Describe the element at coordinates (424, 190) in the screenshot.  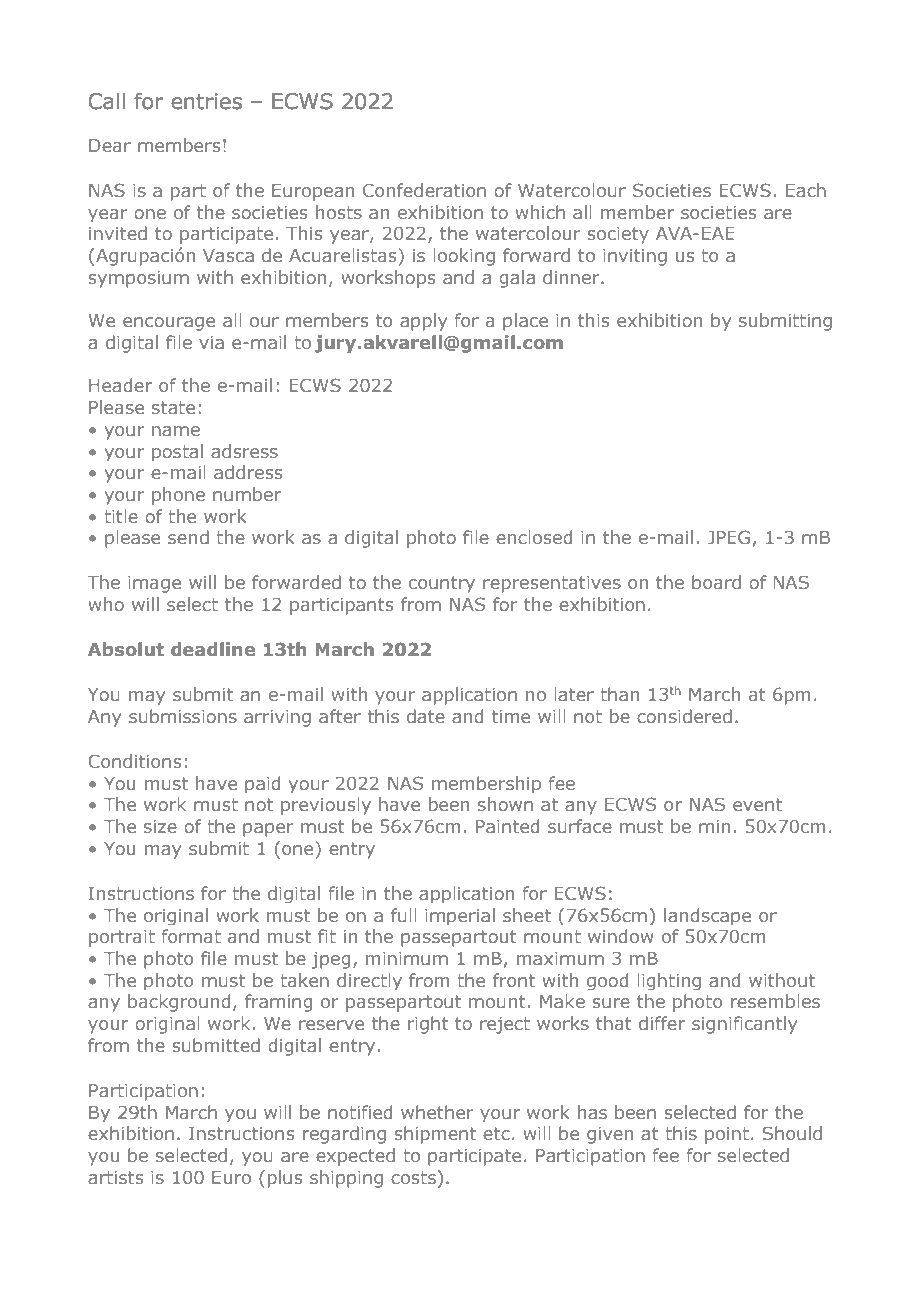
I see `Confederation` at that location.
